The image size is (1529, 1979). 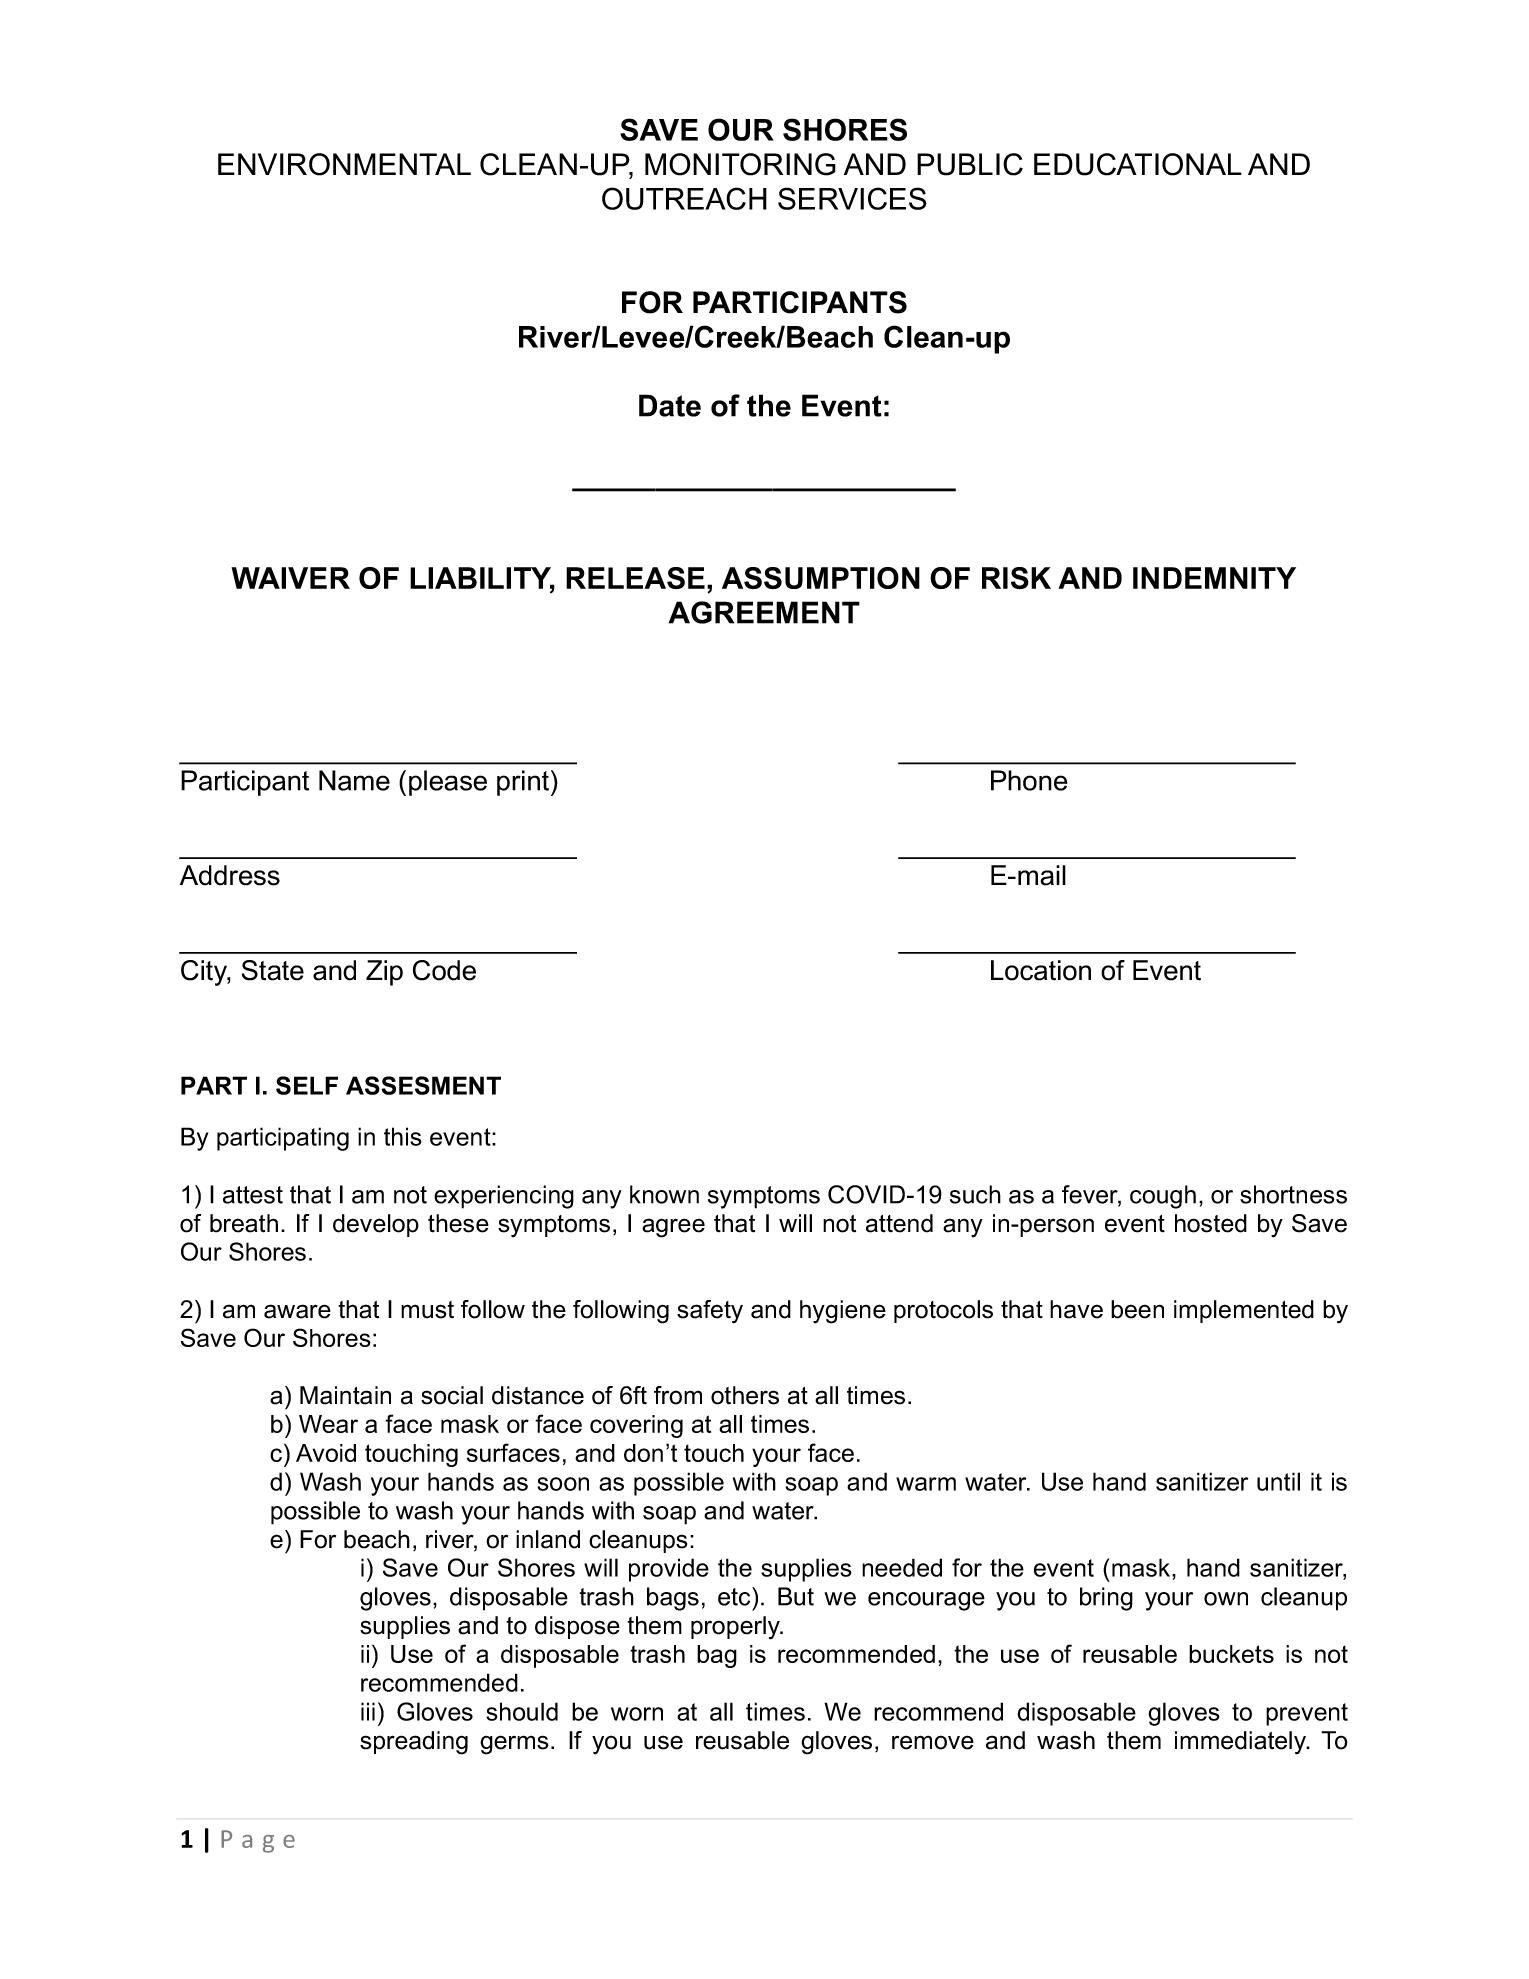 I want to click on Phone, so click(x=1029, y=780).
